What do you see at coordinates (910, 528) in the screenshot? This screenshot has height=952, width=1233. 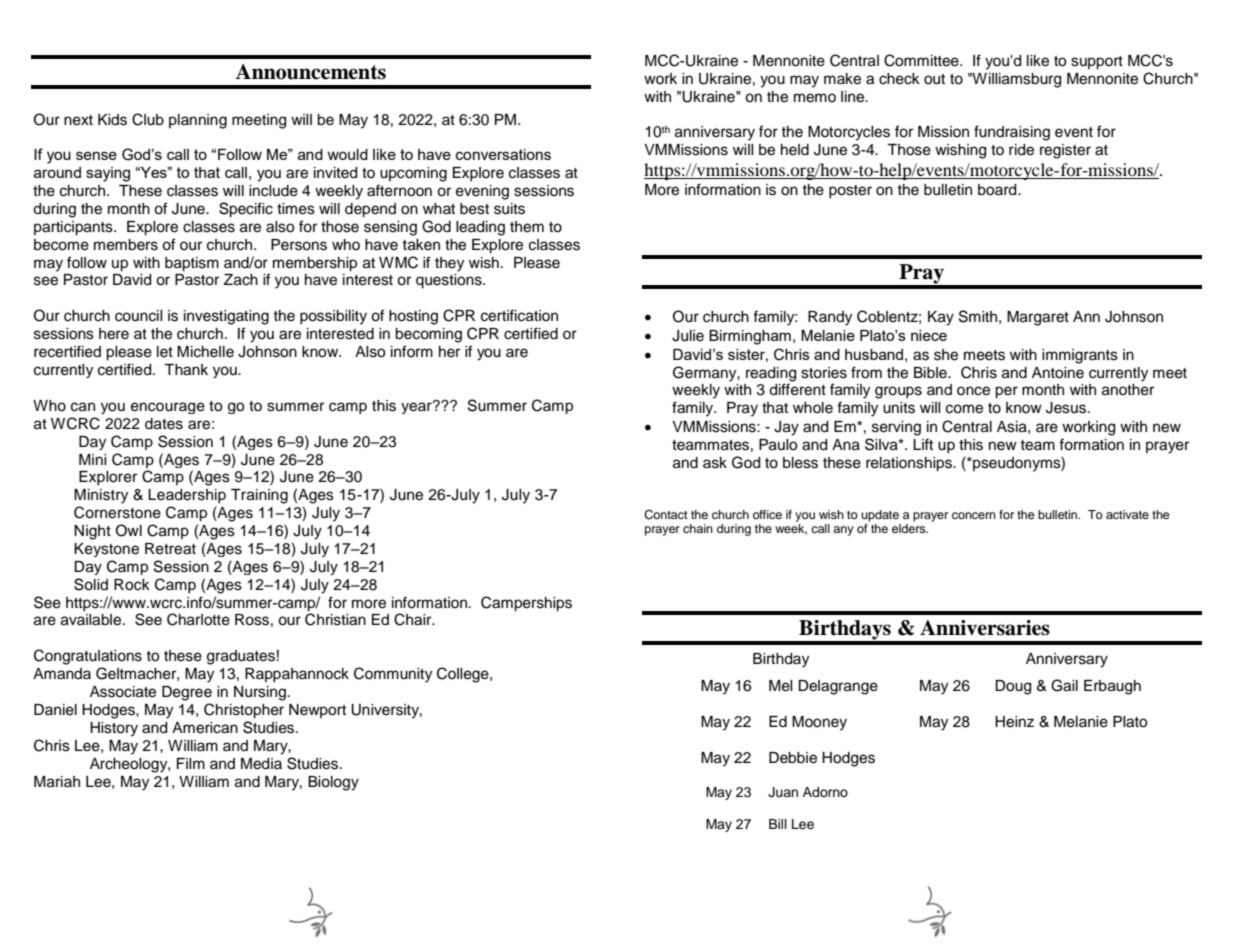 I see `elders` at bounding box center [910, 528].
